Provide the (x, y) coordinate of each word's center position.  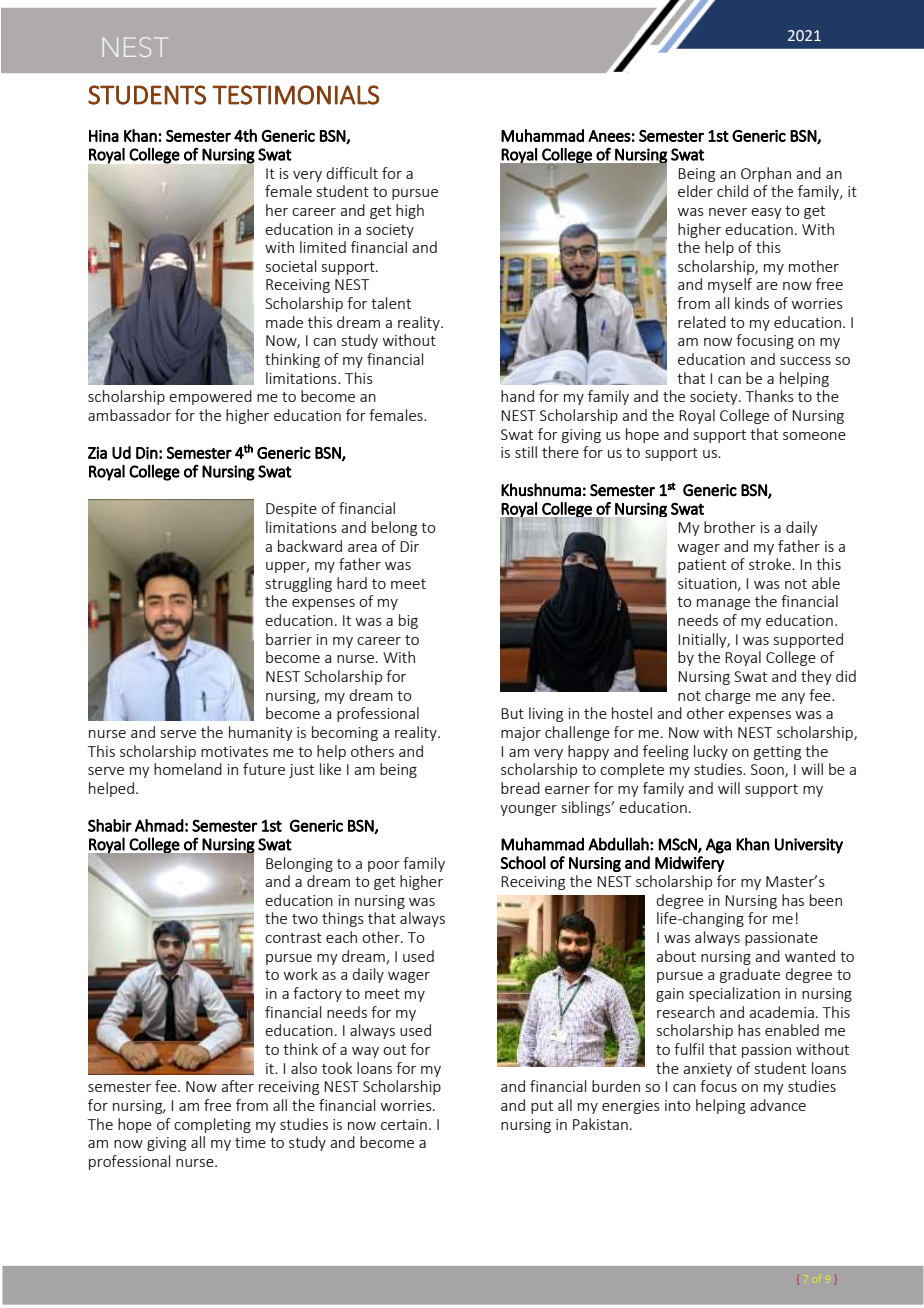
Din (147, 453)
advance (778, 1105)
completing (212, 1125)
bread (520, 788)
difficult (352, 173)
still (526, 452)
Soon (768, 771)
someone (814, 436)
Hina (104, 136)
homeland (188, 769)
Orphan (766, 174)
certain (404, 1124)
